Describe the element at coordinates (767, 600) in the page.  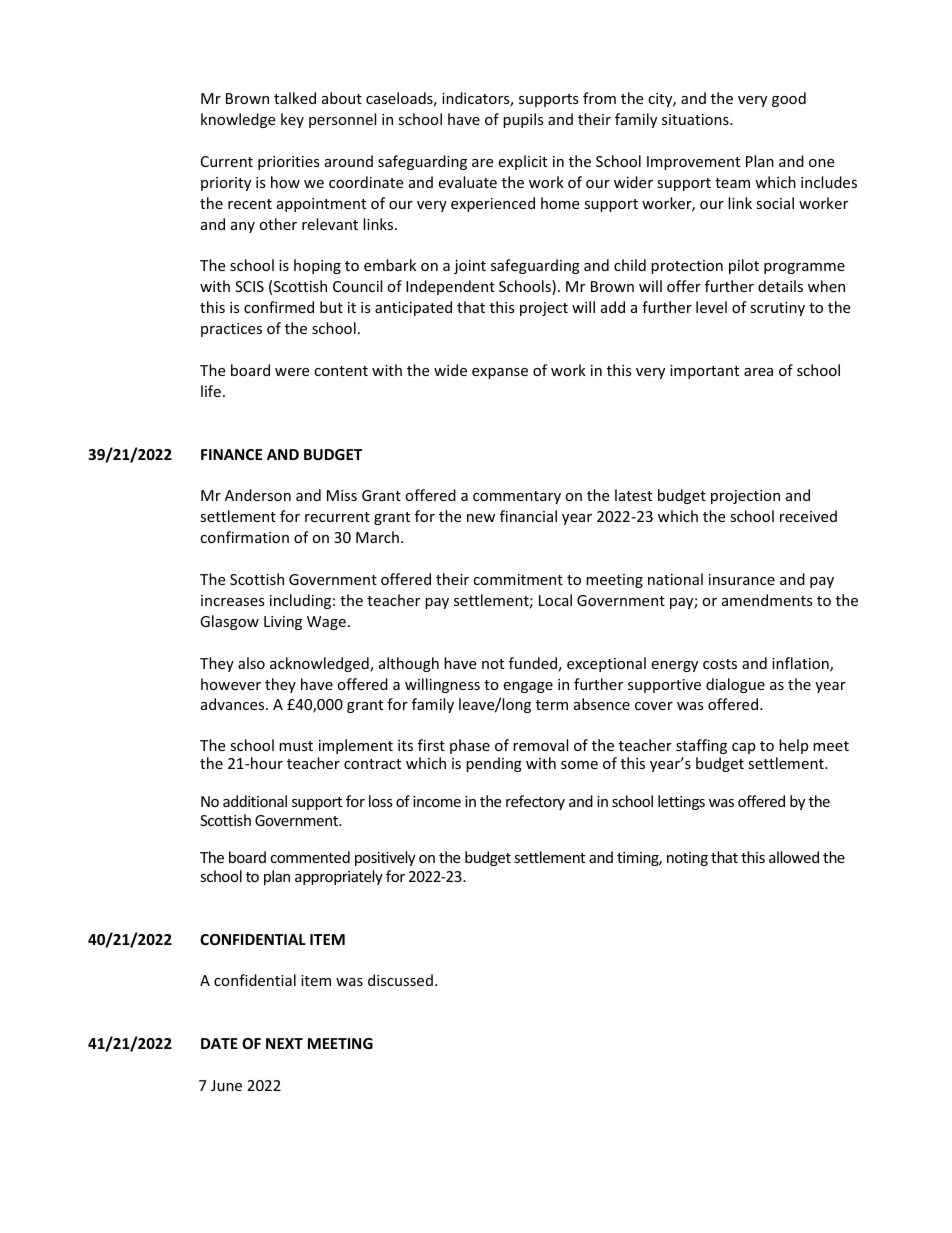
I see `amendments` at that location.
